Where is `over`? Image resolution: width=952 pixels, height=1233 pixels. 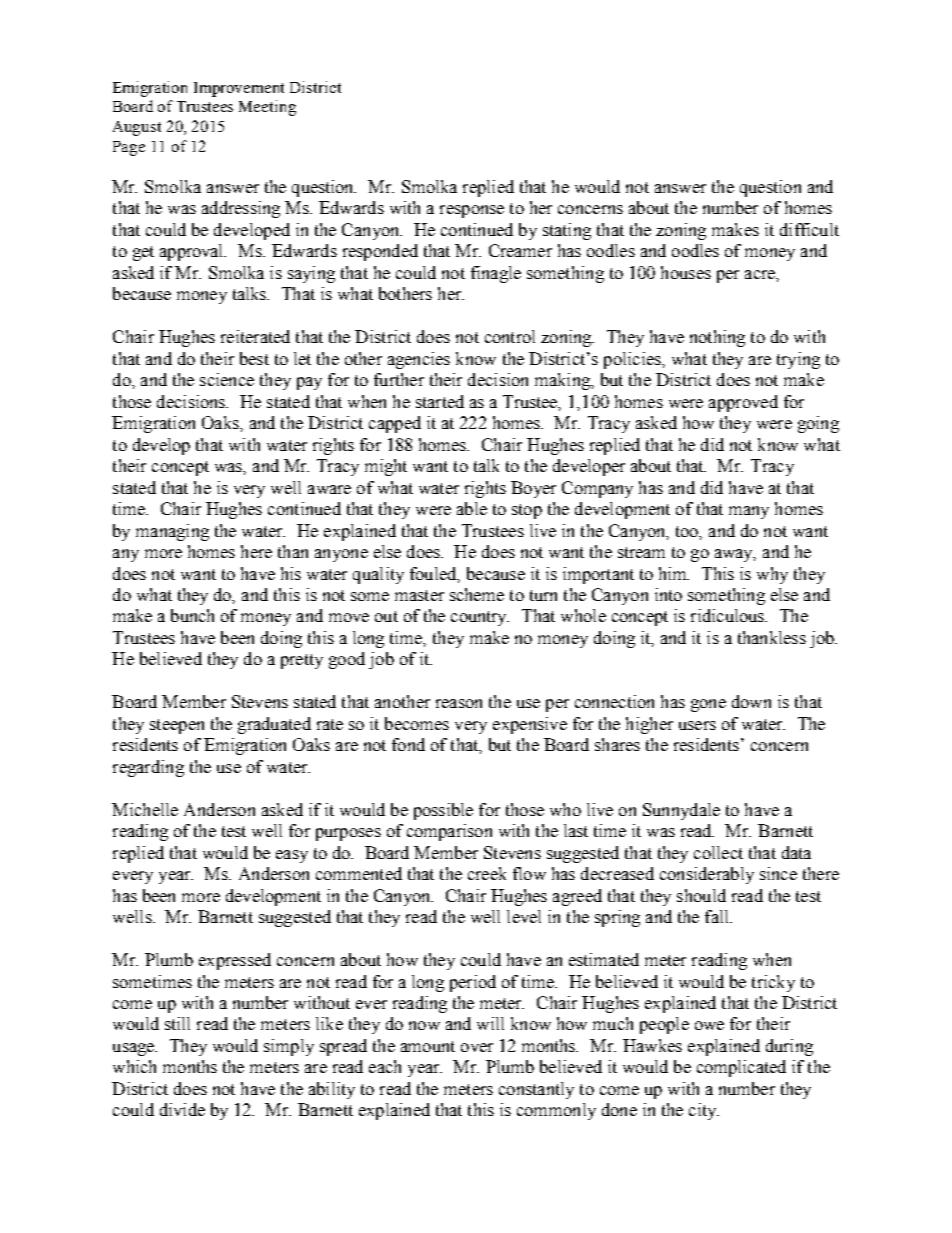 over is located at coordinates (477, 1047).
